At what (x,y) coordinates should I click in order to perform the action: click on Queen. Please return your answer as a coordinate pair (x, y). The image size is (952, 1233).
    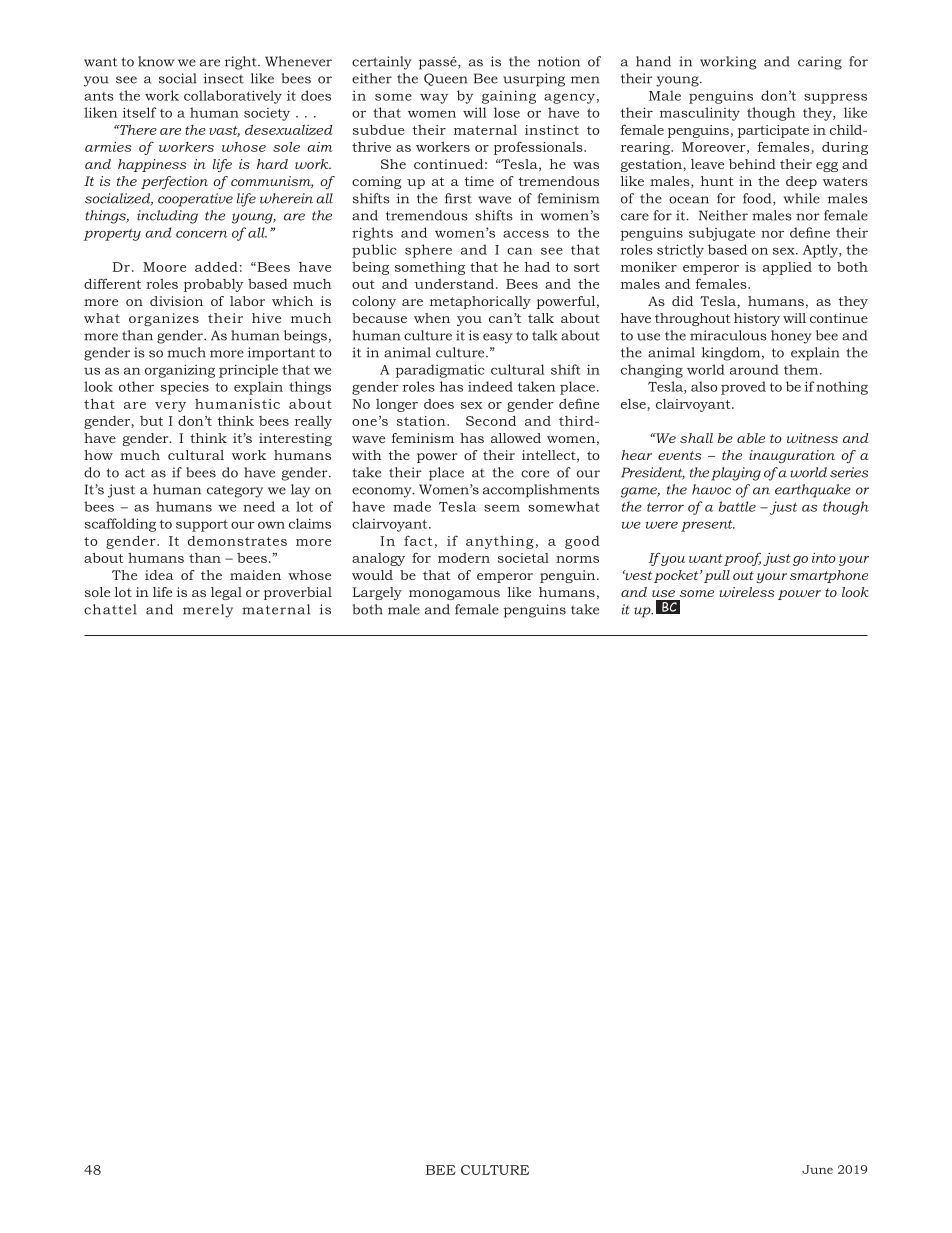
    Looking at the image, I should click on (445, 79).
